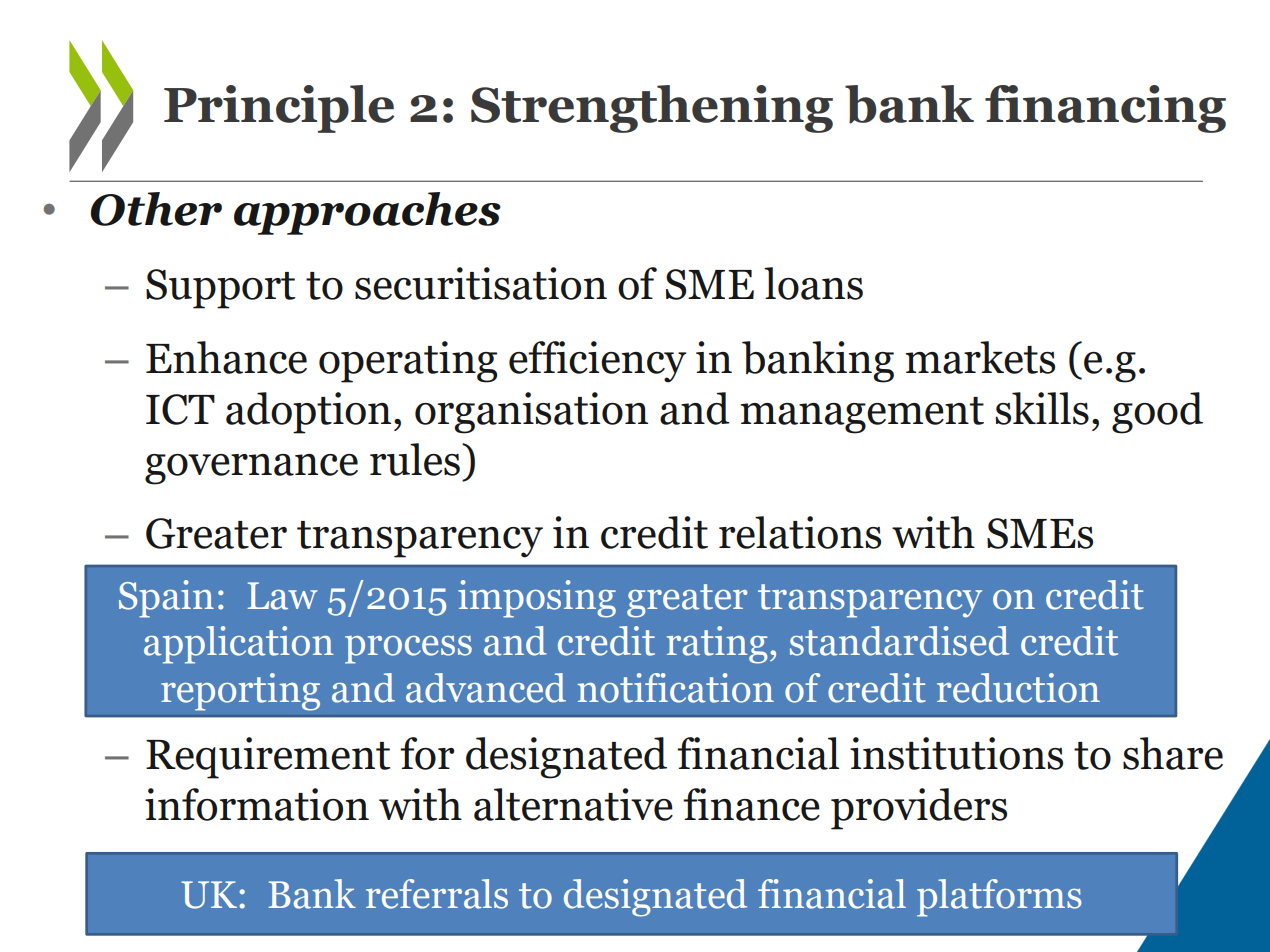 Image resolution: width=1270 pixels, height=952 pixels. What do you see at coordinates (999, 898) in the screenshot?
I see `platforms` at bounding box center [999, 898].
